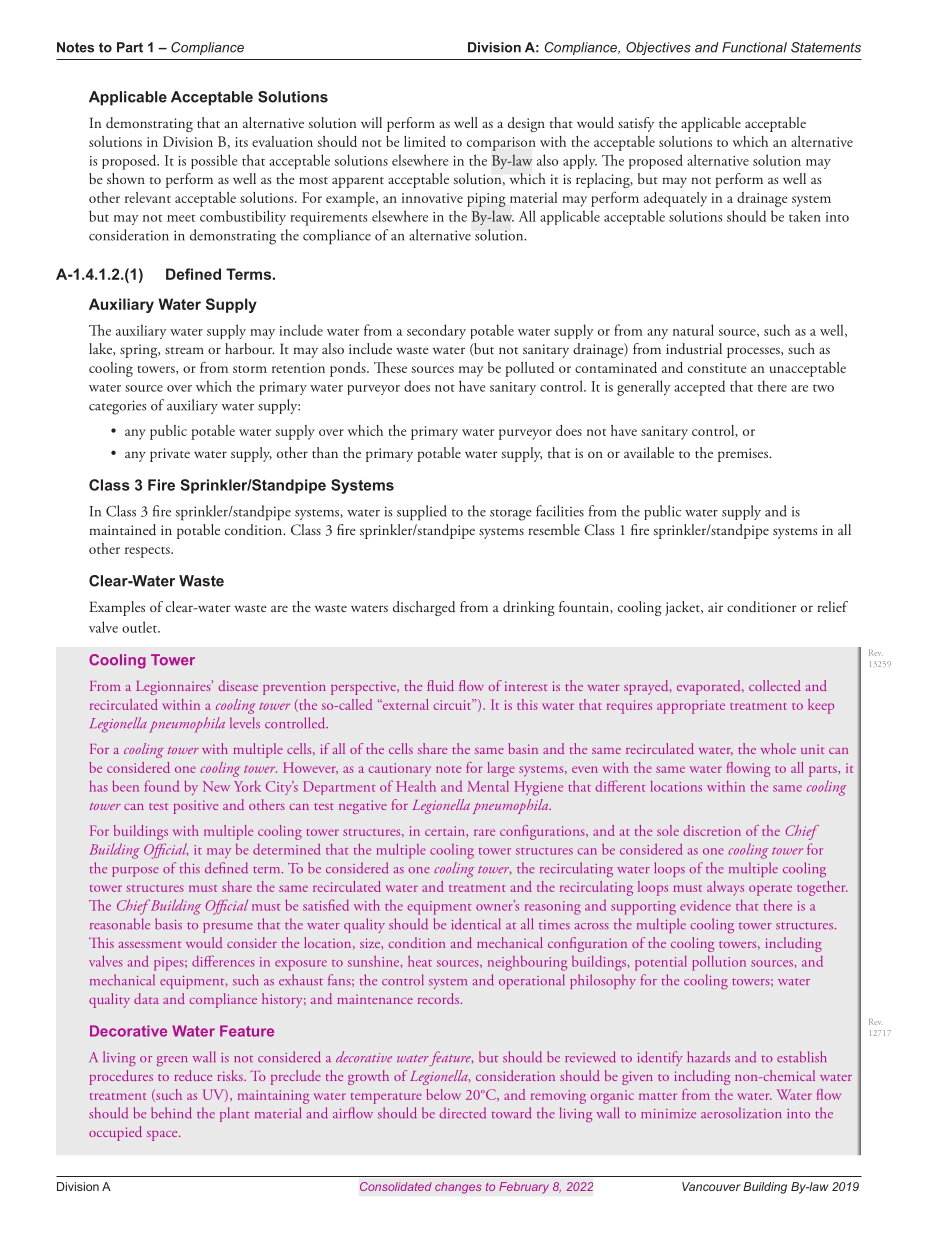  Describe the element at coordinates (712, 830) in the screenshot. I see `discretion` at that location.
